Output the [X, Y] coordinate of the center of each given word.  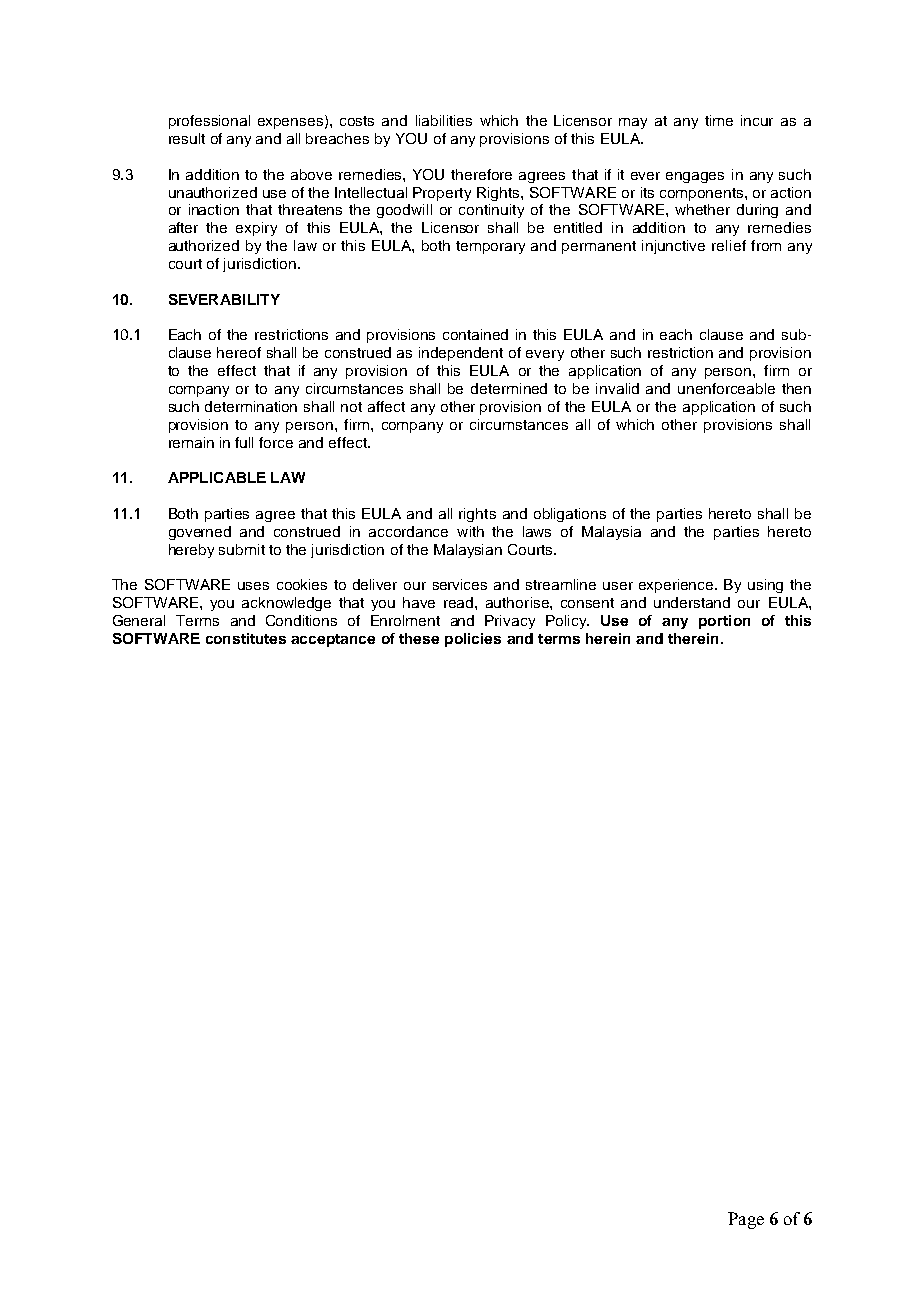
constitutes [246, 638]
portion [724, 622]
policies [473, 640]
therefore [481, 174]
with [470, 531]
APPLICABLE [217, 477]
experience [677, 586]
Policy [567, 622]
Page [746, 1220]
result [187, 138]
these [419, 638]
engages [695, 177]
